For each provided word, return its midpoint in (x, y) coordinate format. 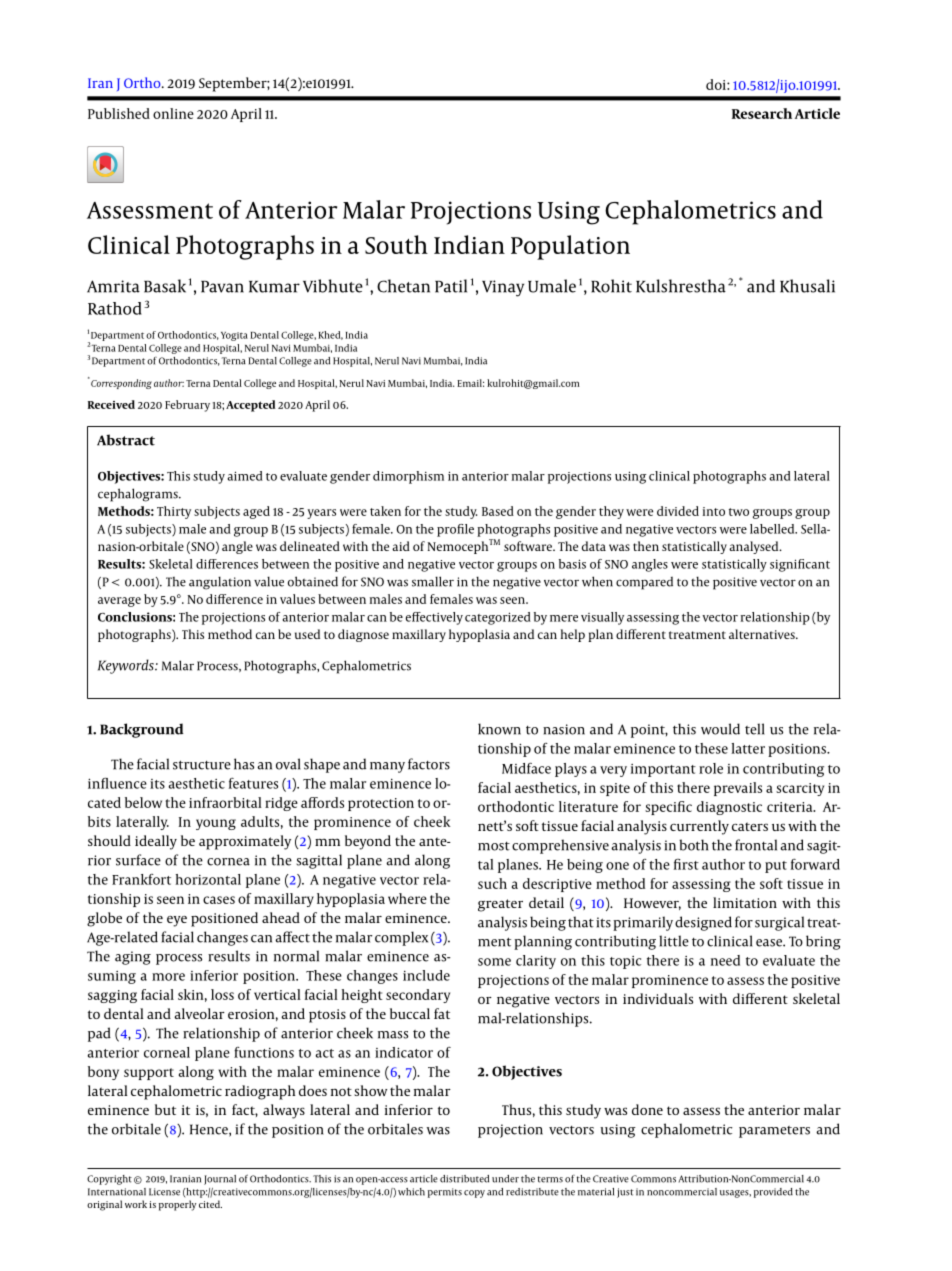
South (396, 244)
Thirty (174, 512)
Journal (220, 1180)
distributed (464, 1179)
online (173, 113)
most (494, 846)
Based (498, 511)
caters (750, 826)
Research (762, 113)
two (739, 512)
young (216, 824)
